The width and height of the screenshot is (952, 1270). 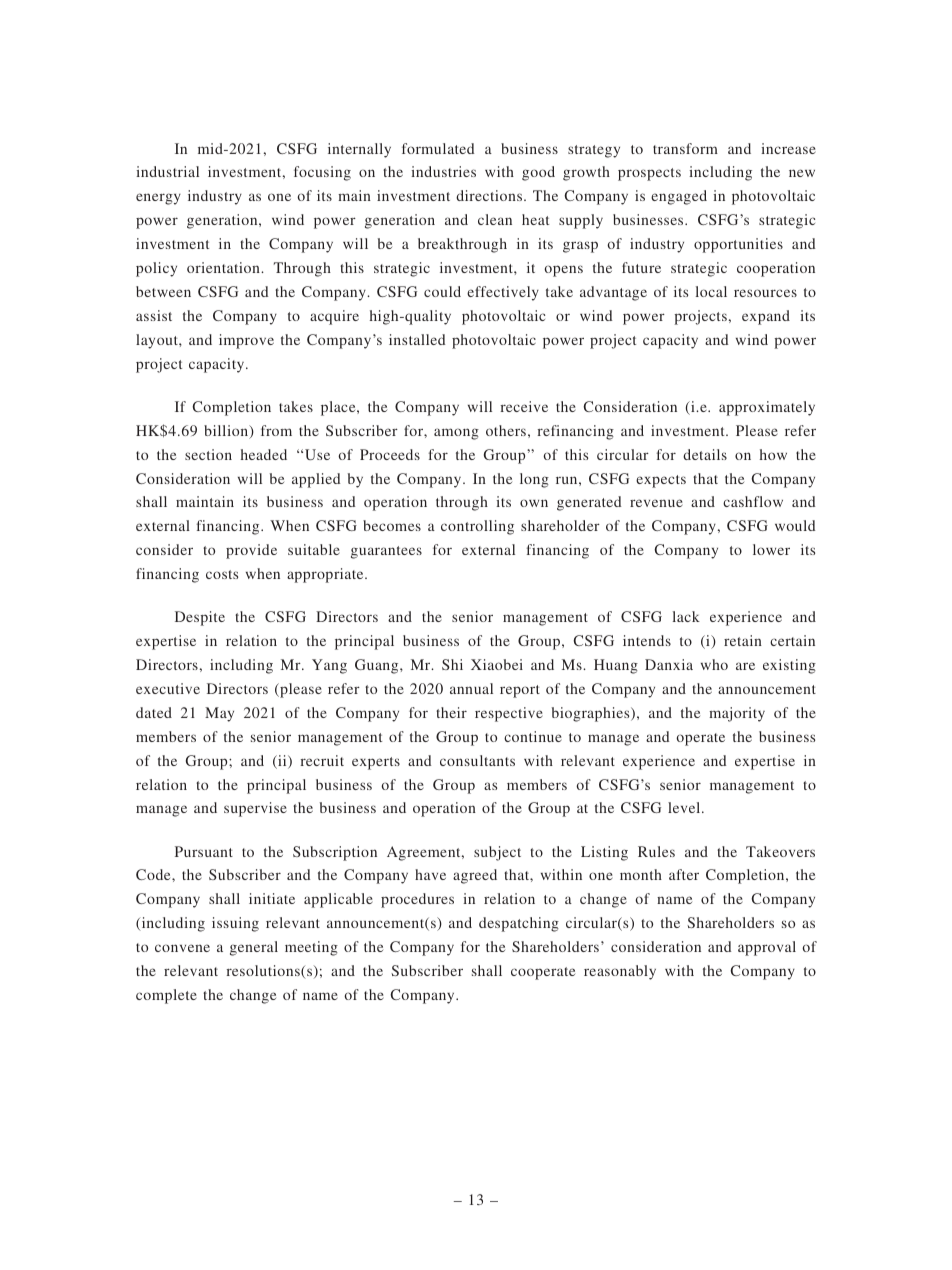 What do you see at coordinates (471, 688) in the screenshot?
I see `annual` at bounding box center [471, 688].
